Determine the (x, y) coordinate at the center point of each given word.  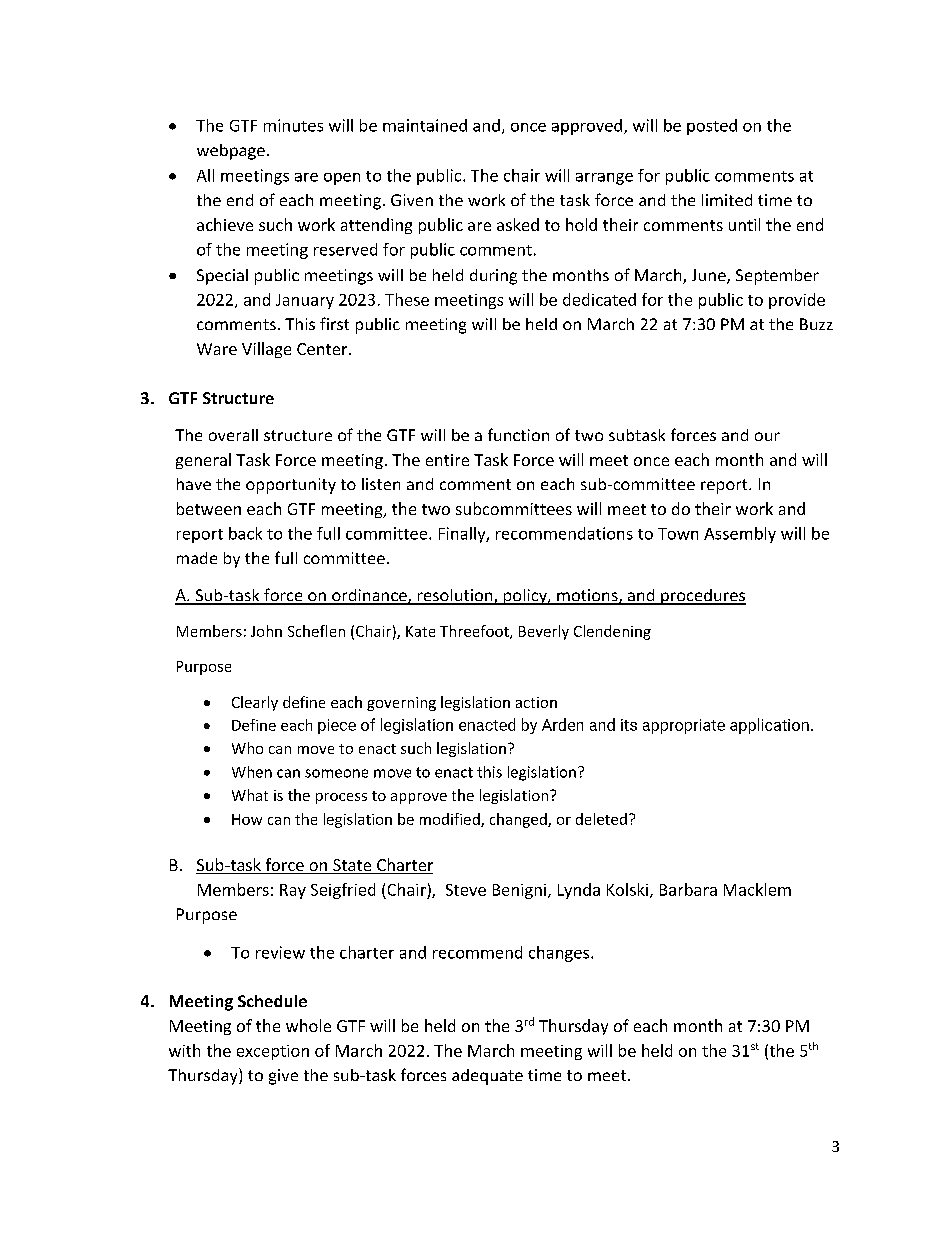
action (536, 702)
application (769, 726)
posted (712, 127)
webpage (231, 152)
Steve (466, 890)
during (493, 277)
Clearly (255, 703)
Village (266, 350)
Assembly (740, 535)
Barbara (688, 889)
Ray (293, 891)
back (245, 533)
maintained (425, 125)
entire (447, 460)
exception (273, 1052)
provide (797, 301)
